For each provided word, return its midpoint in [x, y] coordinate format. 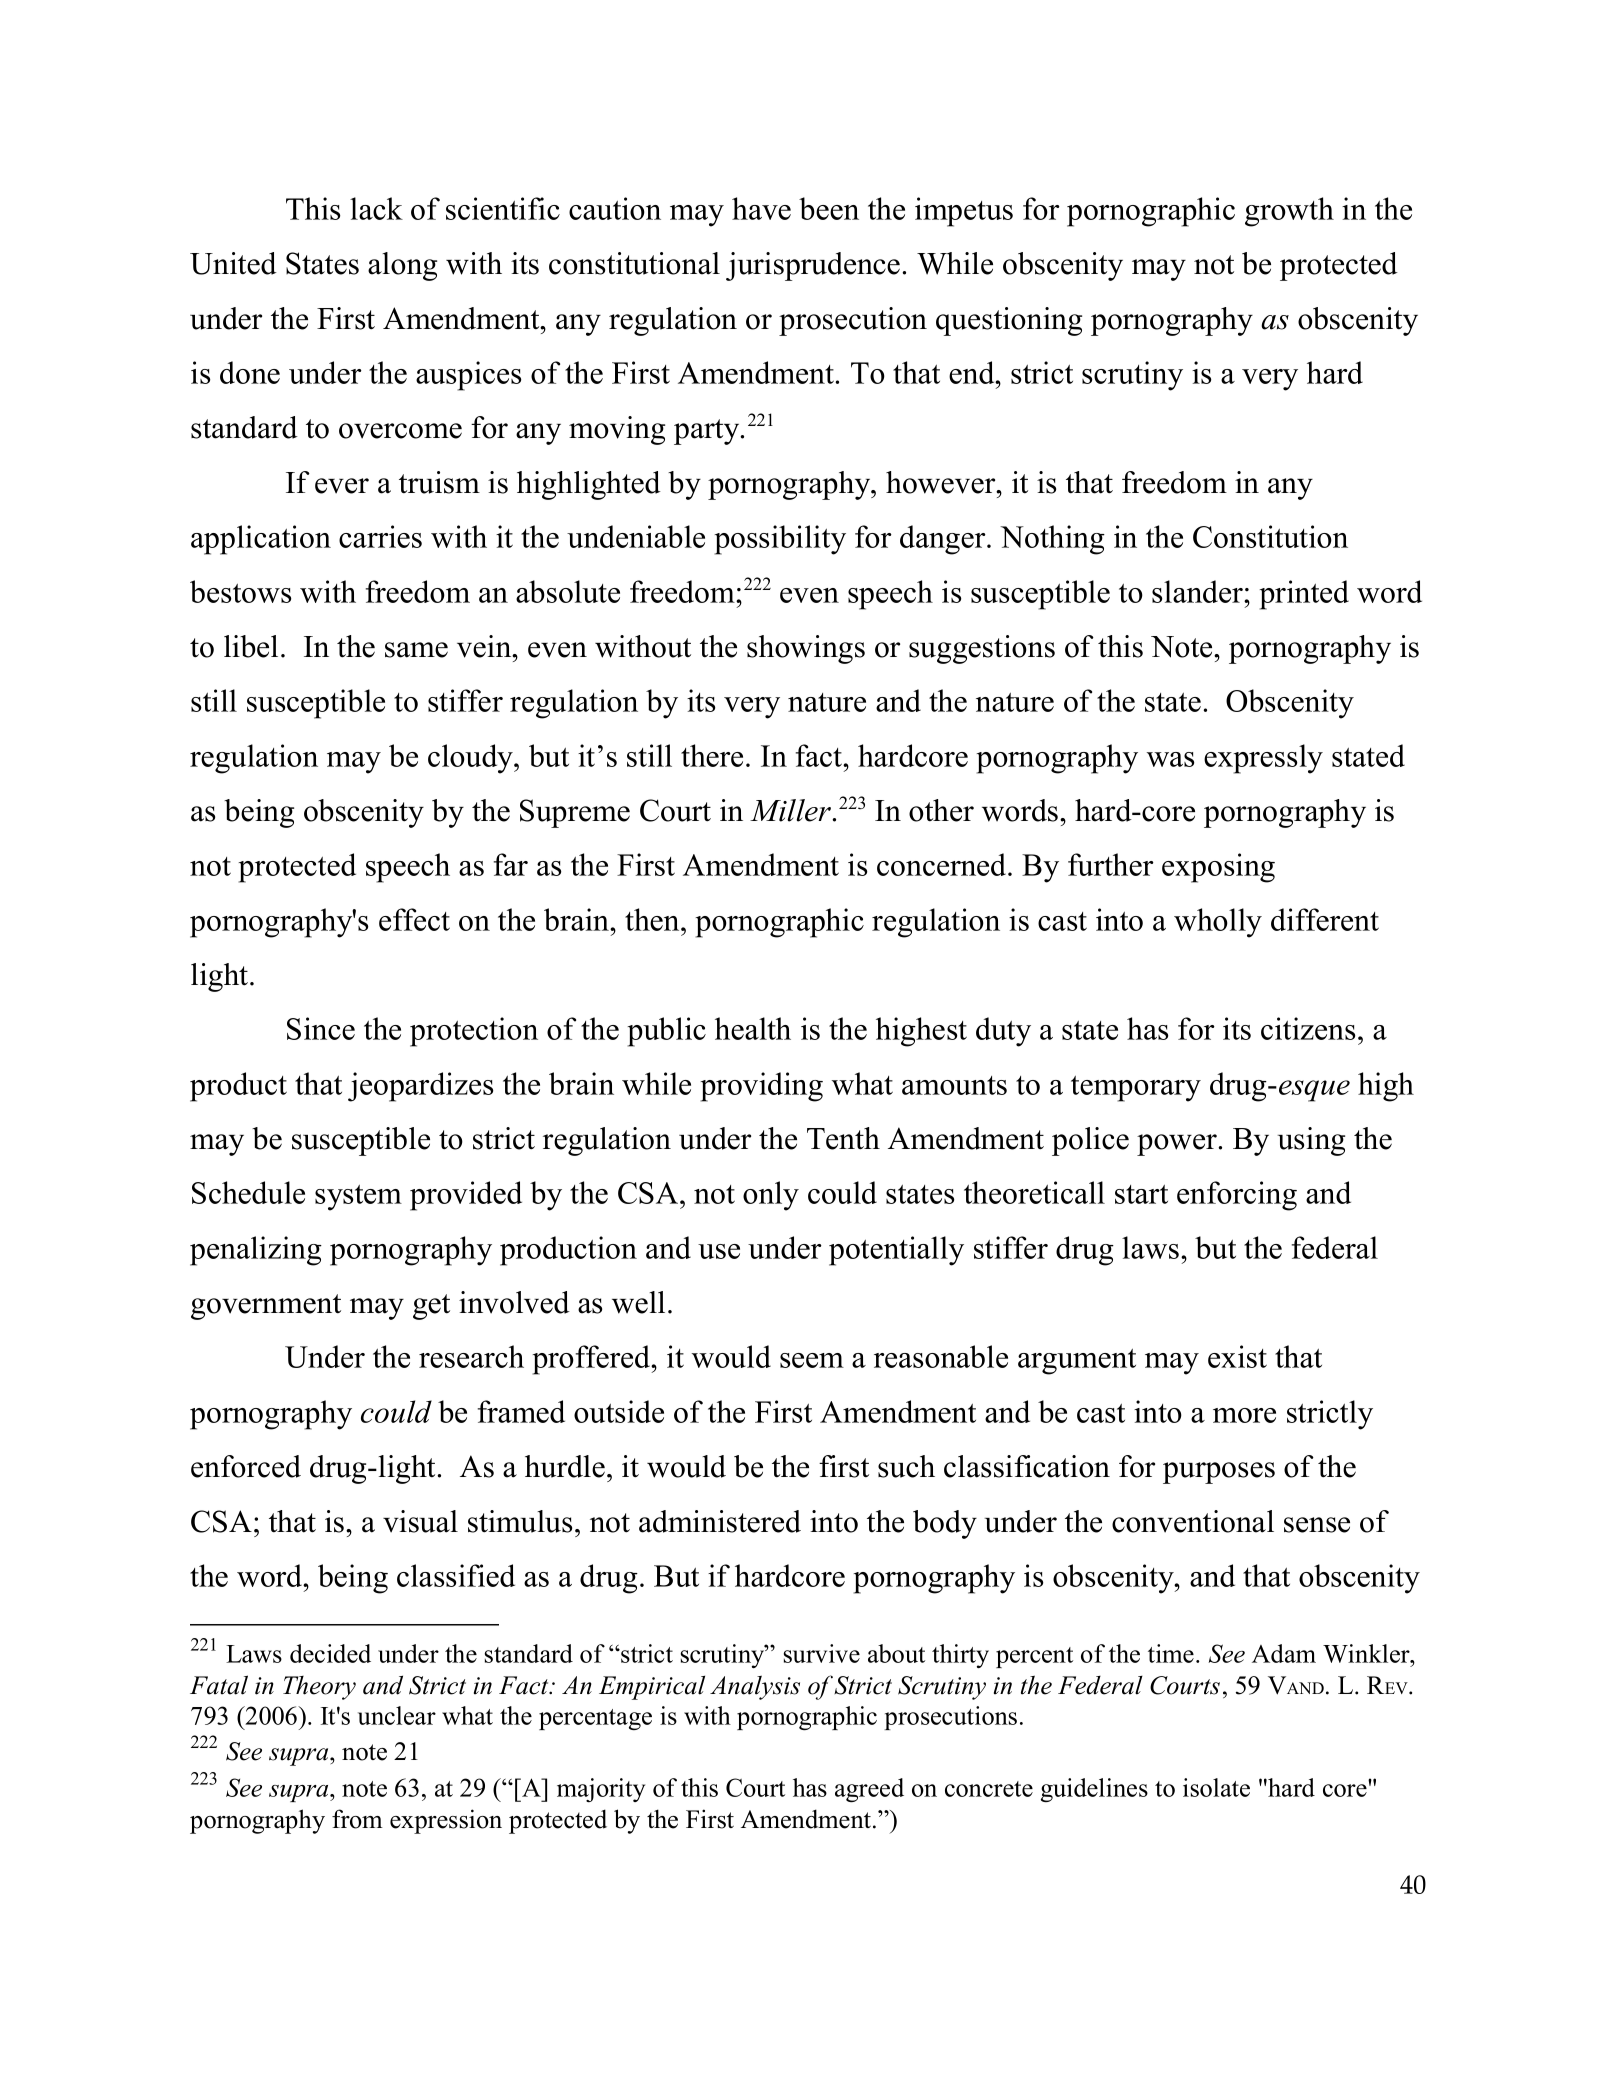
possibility [780, 540]
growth [1289, 212]
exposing [1218, 868]
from [357, 1819]
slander [1198, 591]
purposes [1219, 1473]
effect [414, 919]
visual [420, 1521]
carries [380, 536]
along [402, 266]
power [1178, 1145]
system [358, 1198]
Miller [792, 810]
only [771, 1196]
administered [720, 1521]
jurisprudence [814, 266]
